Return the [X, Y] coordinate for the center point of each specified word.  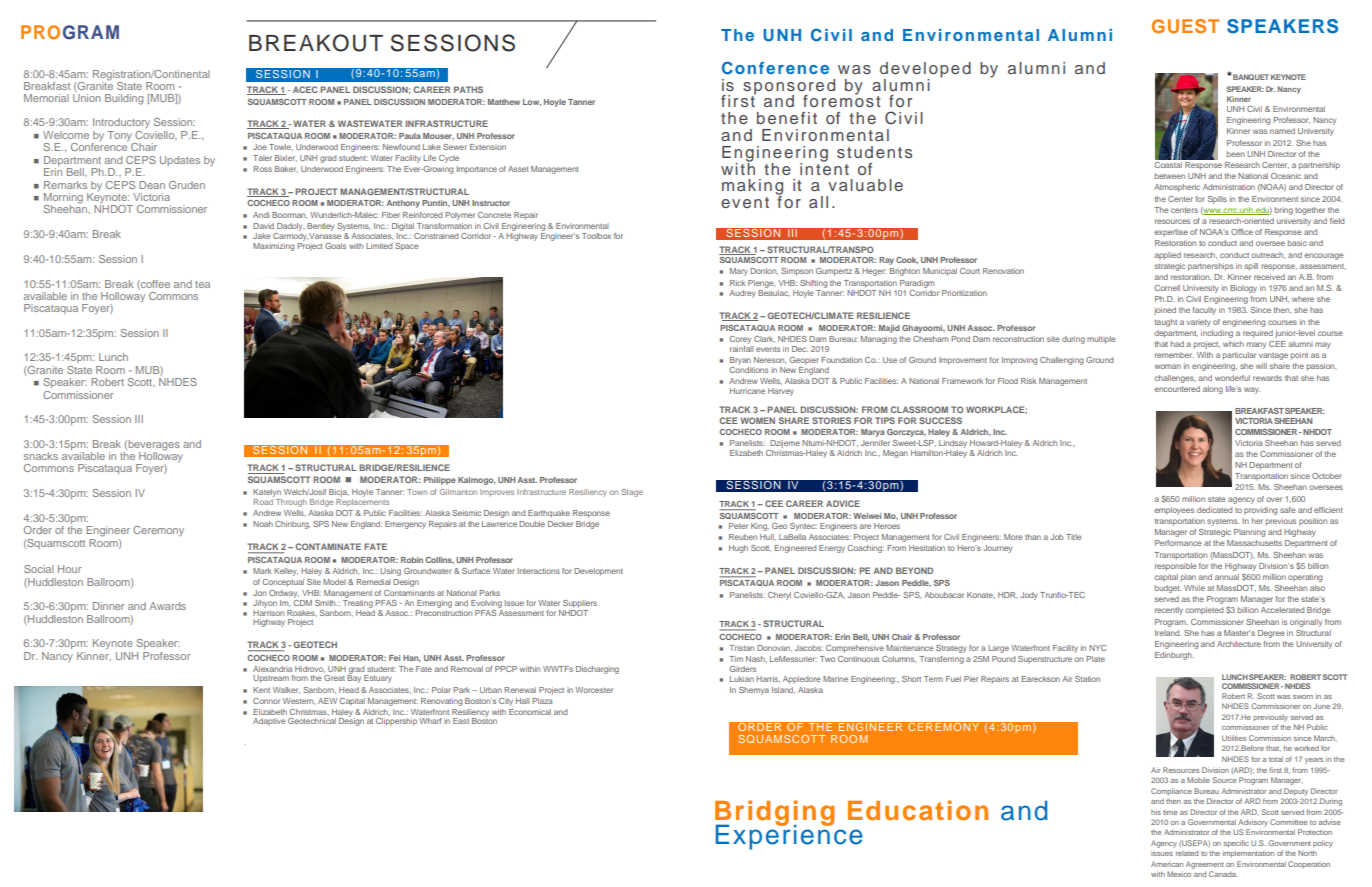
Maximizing [273, 247]
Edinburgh [1174, 656]
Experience [789, 836]
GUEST [1185, 26]
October [1327, 476]
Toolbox [596, 236]
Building [124, 99]
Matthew [504, 102]
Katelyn [267, 493]
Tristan [741, 648]
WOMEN [757, 420]
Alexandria [272, 669]
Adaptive [269, 722]
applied [1167, 256]
